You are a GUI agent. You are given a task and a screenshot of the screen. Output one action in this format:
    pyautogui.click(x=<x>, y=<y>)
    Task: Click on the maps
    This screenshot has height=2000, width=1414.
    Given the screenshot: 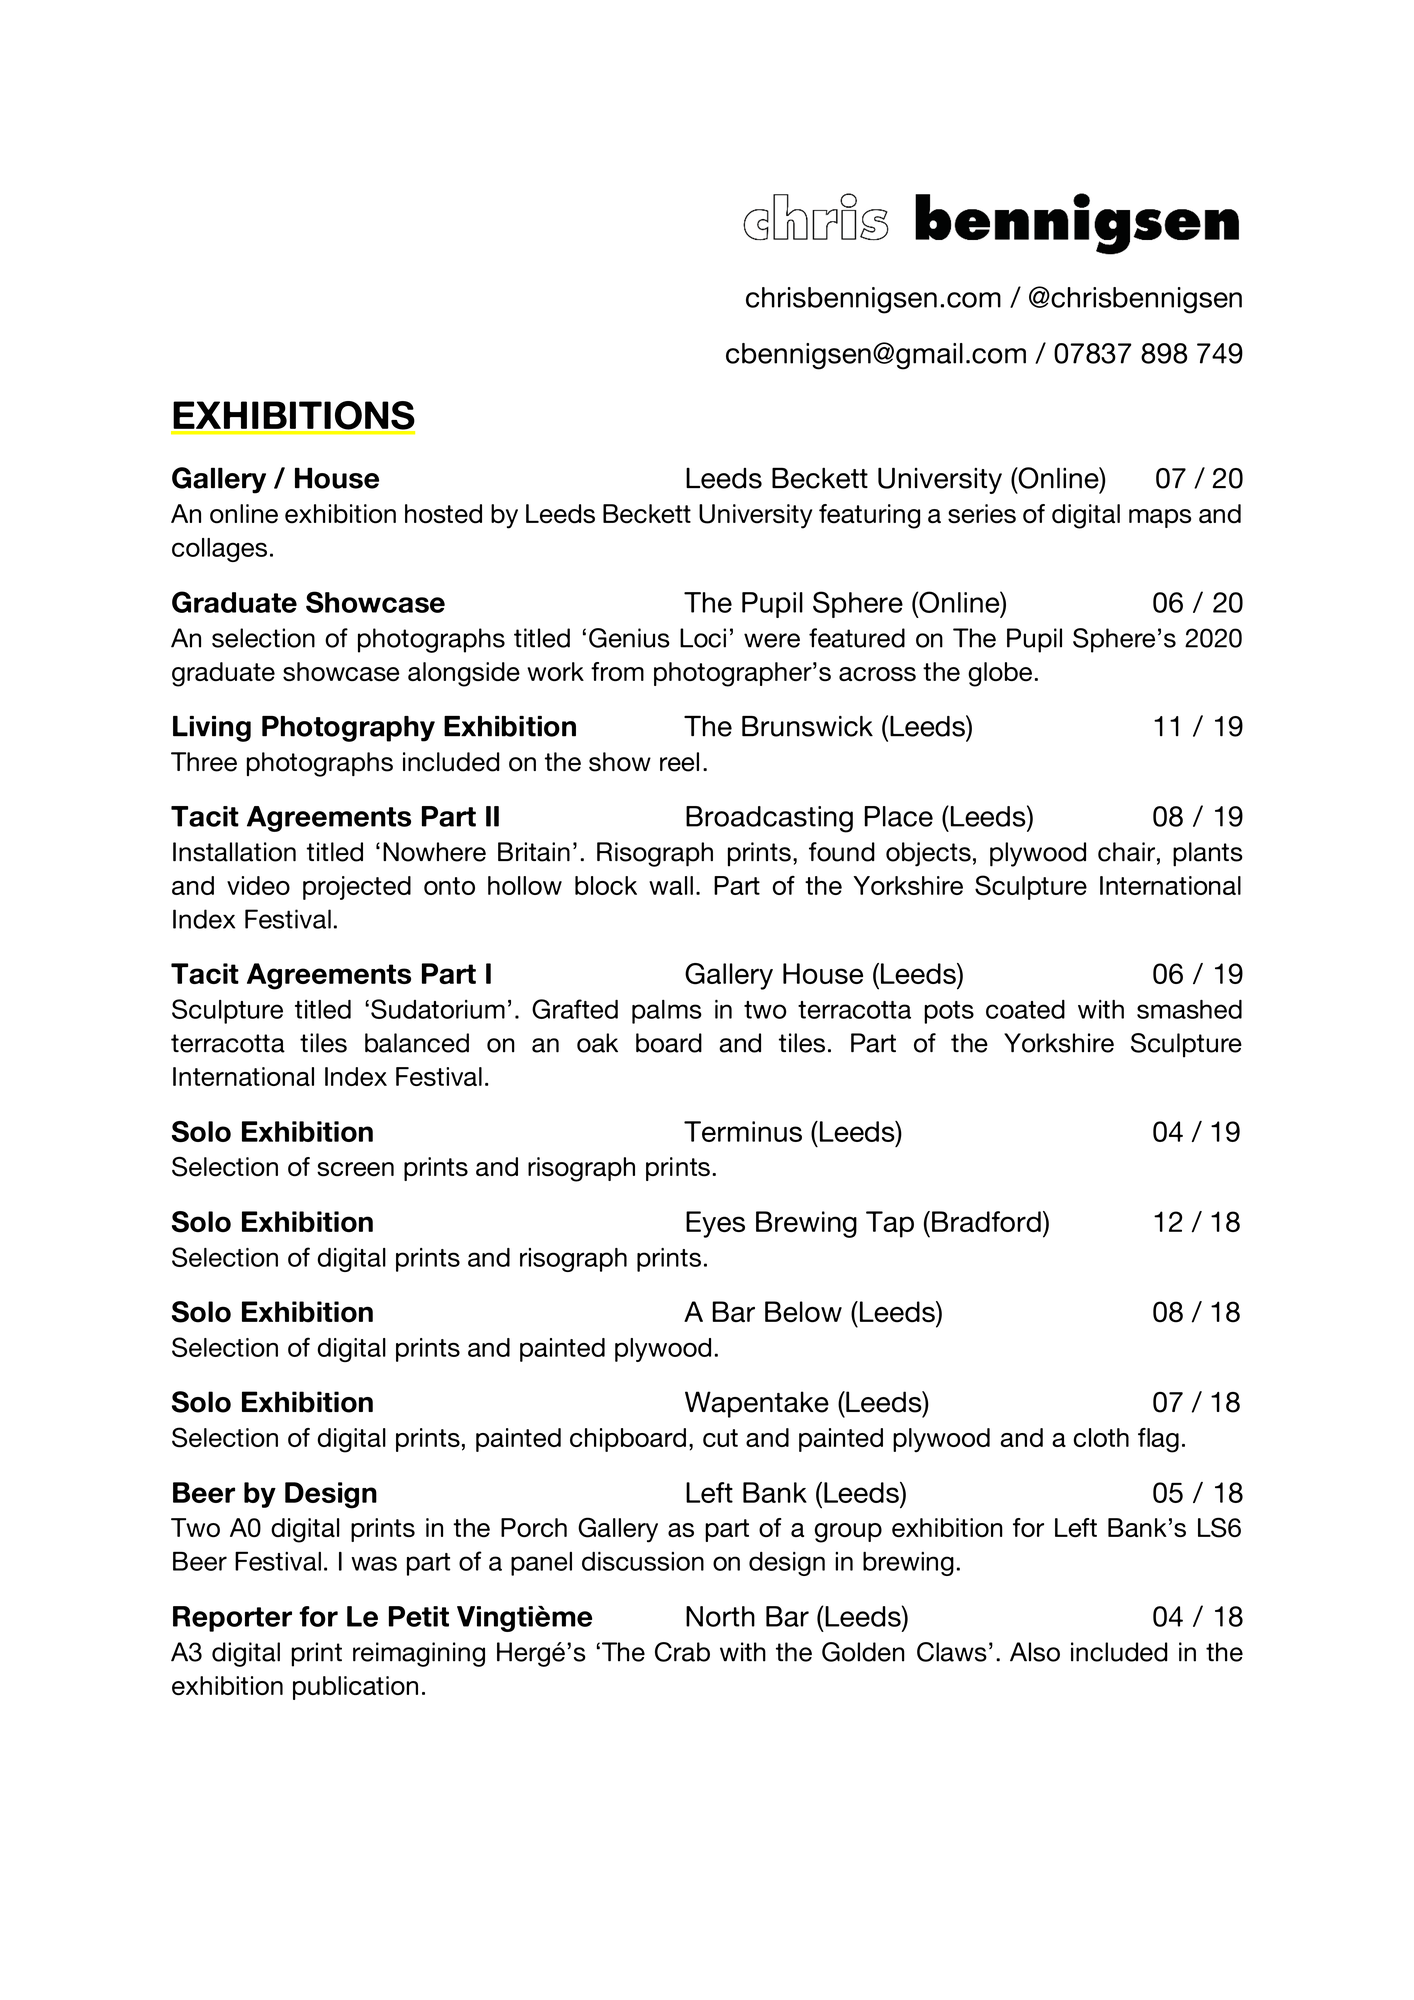 What is the action you would take?
    pyautogui.click(x=1160, y=518)
